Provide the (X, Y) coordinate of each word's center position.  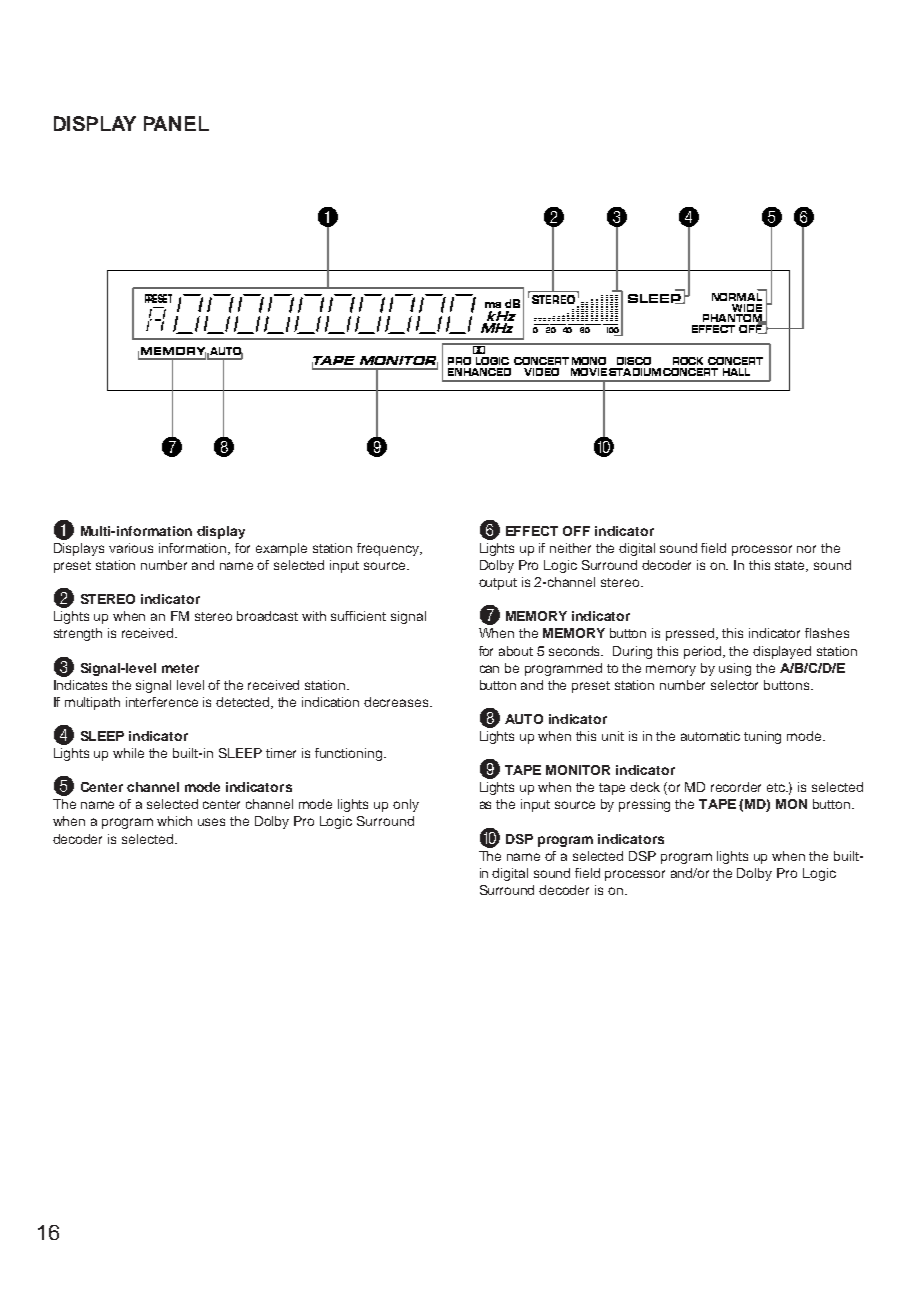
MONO (589, 361)
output (498, 584)
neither (570, 548)
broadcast (267, 616)
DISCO (634, 361)
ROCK (688, 361)
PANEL (176, 123)
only (406, 805)
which (174, 821)
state (791, 566)
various (131, 548)
